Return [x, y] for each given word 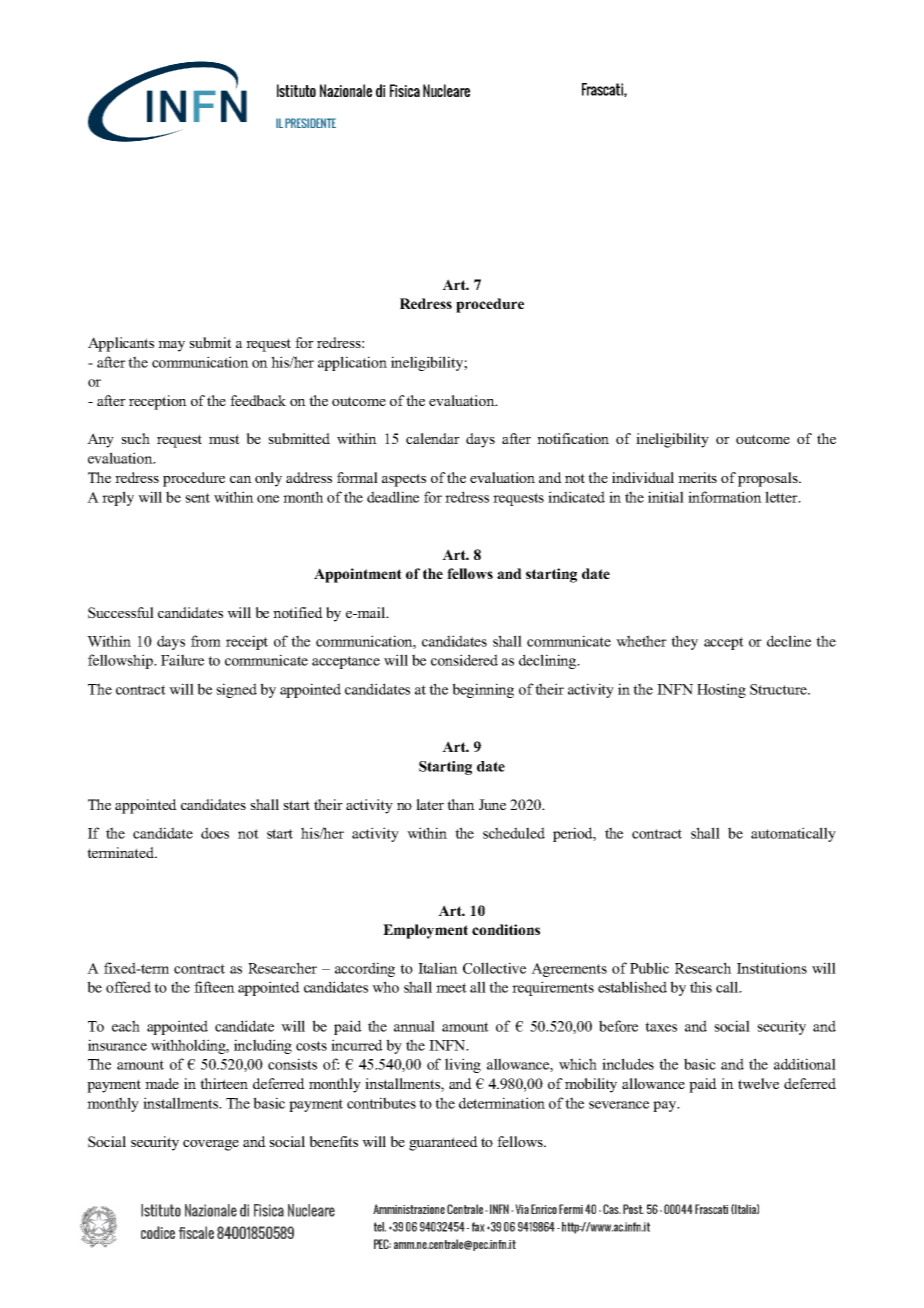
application [352, 363]
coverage [211, 1145]
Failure [182, 660]
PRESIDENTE [310, 123]
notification [573, 438]
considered [464, 660]
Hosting [721, 690]
